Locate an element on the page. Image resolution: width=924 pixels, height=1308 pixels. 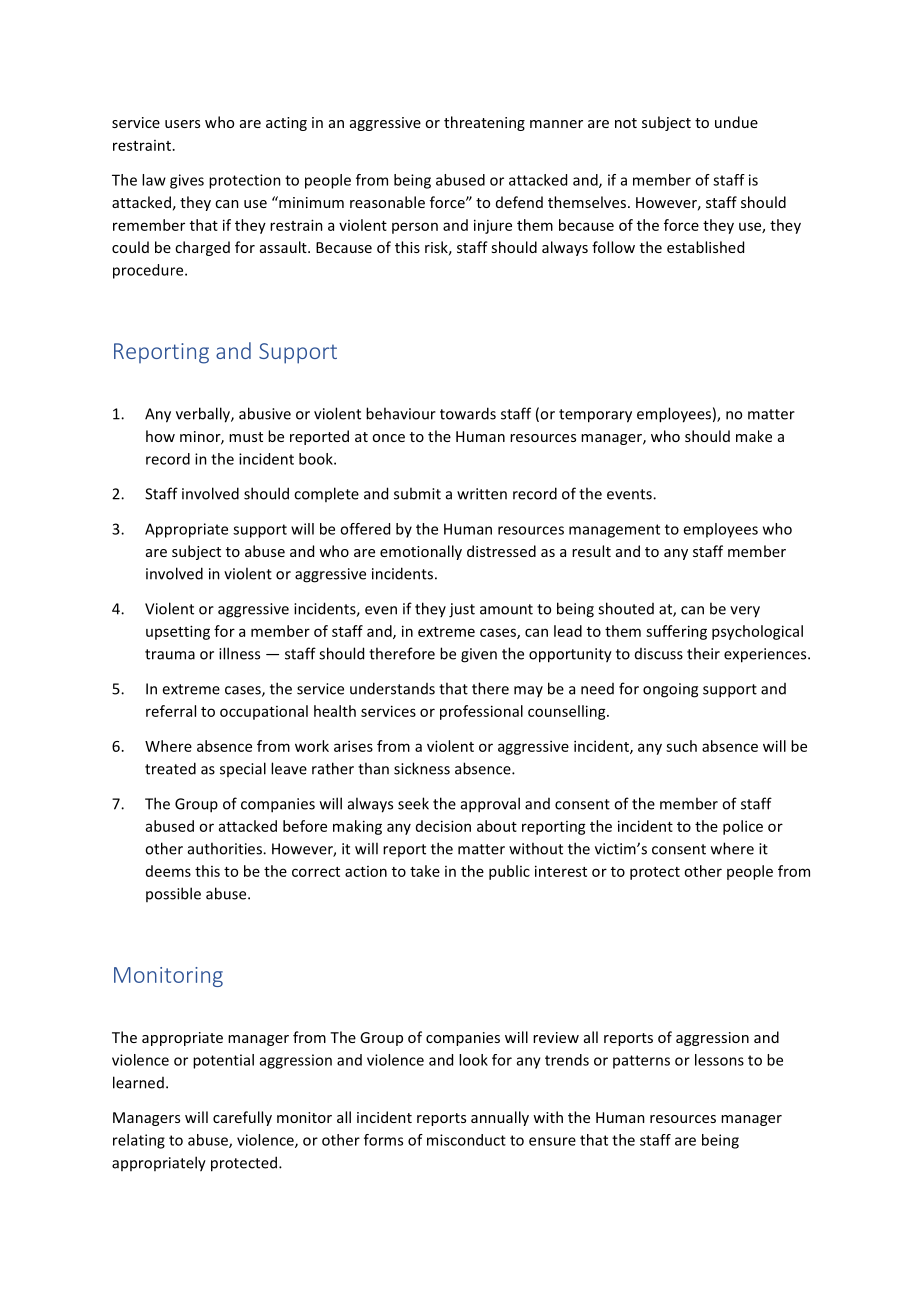
make is located at coordinates (754, 436).
